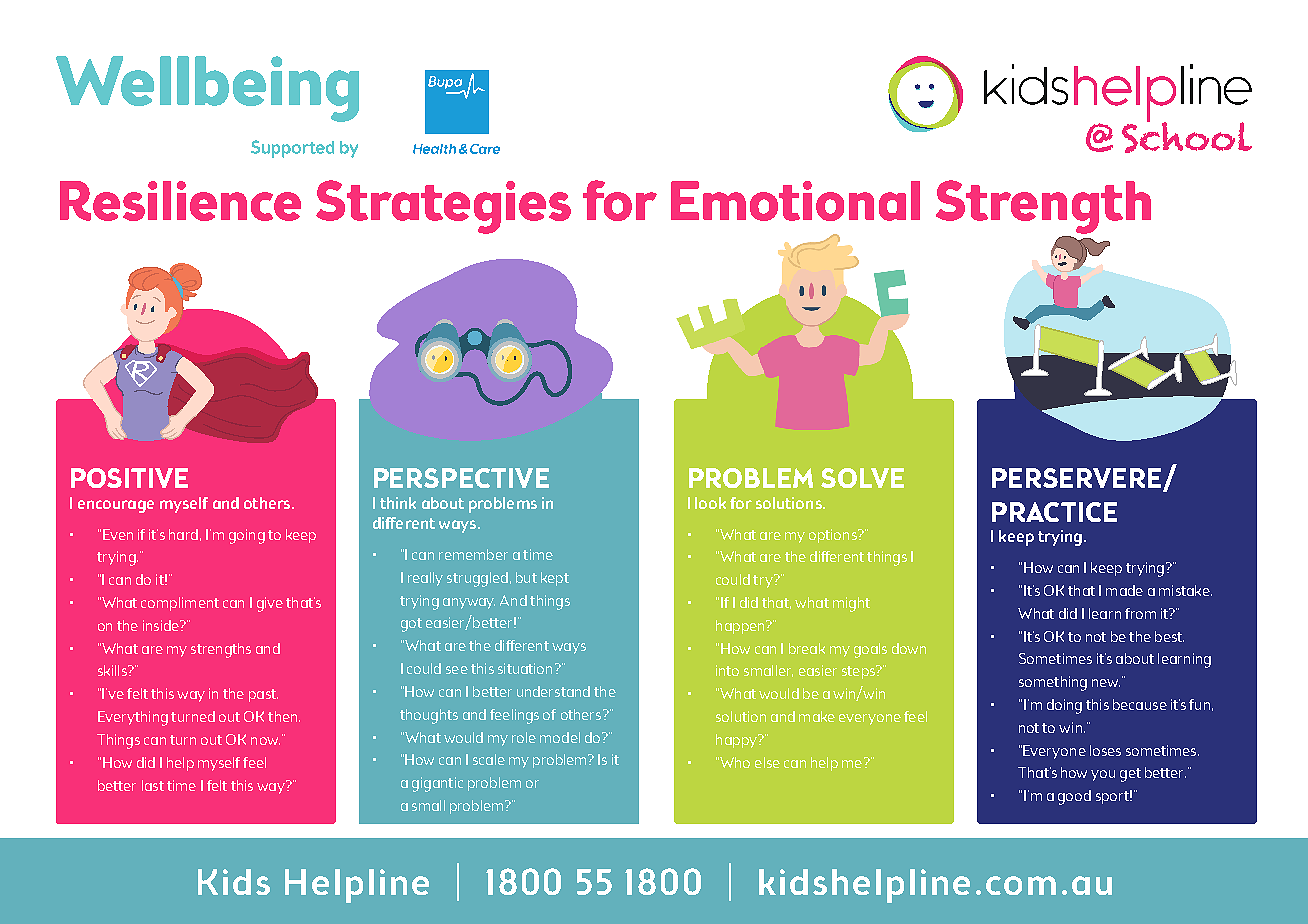  Describe the element at coordinates (555, 579) in the screenshot. I see `kept` at that location.
